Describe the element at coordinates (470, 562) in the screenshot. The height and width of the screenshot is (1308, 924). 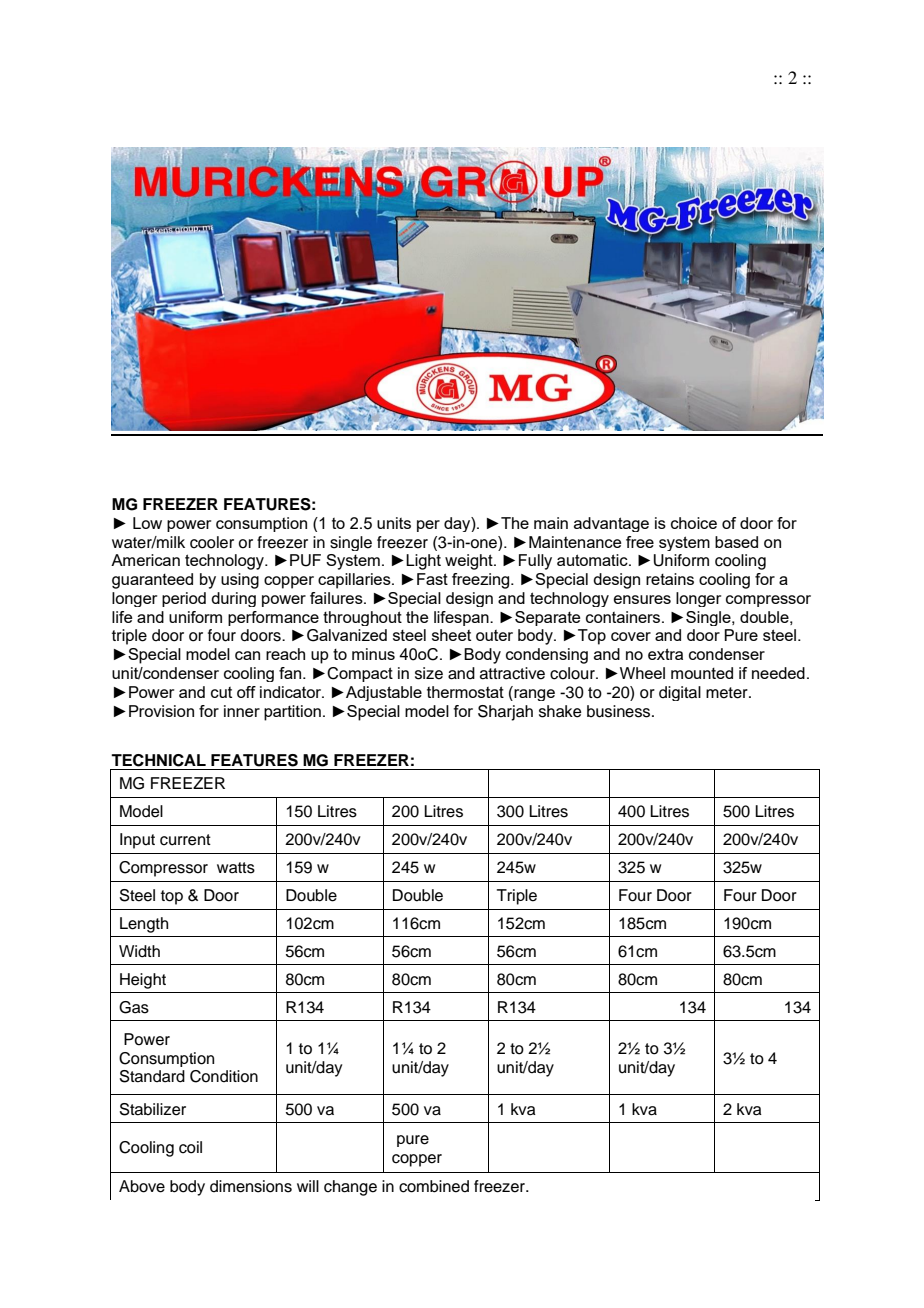
I see `weight` at that location.
